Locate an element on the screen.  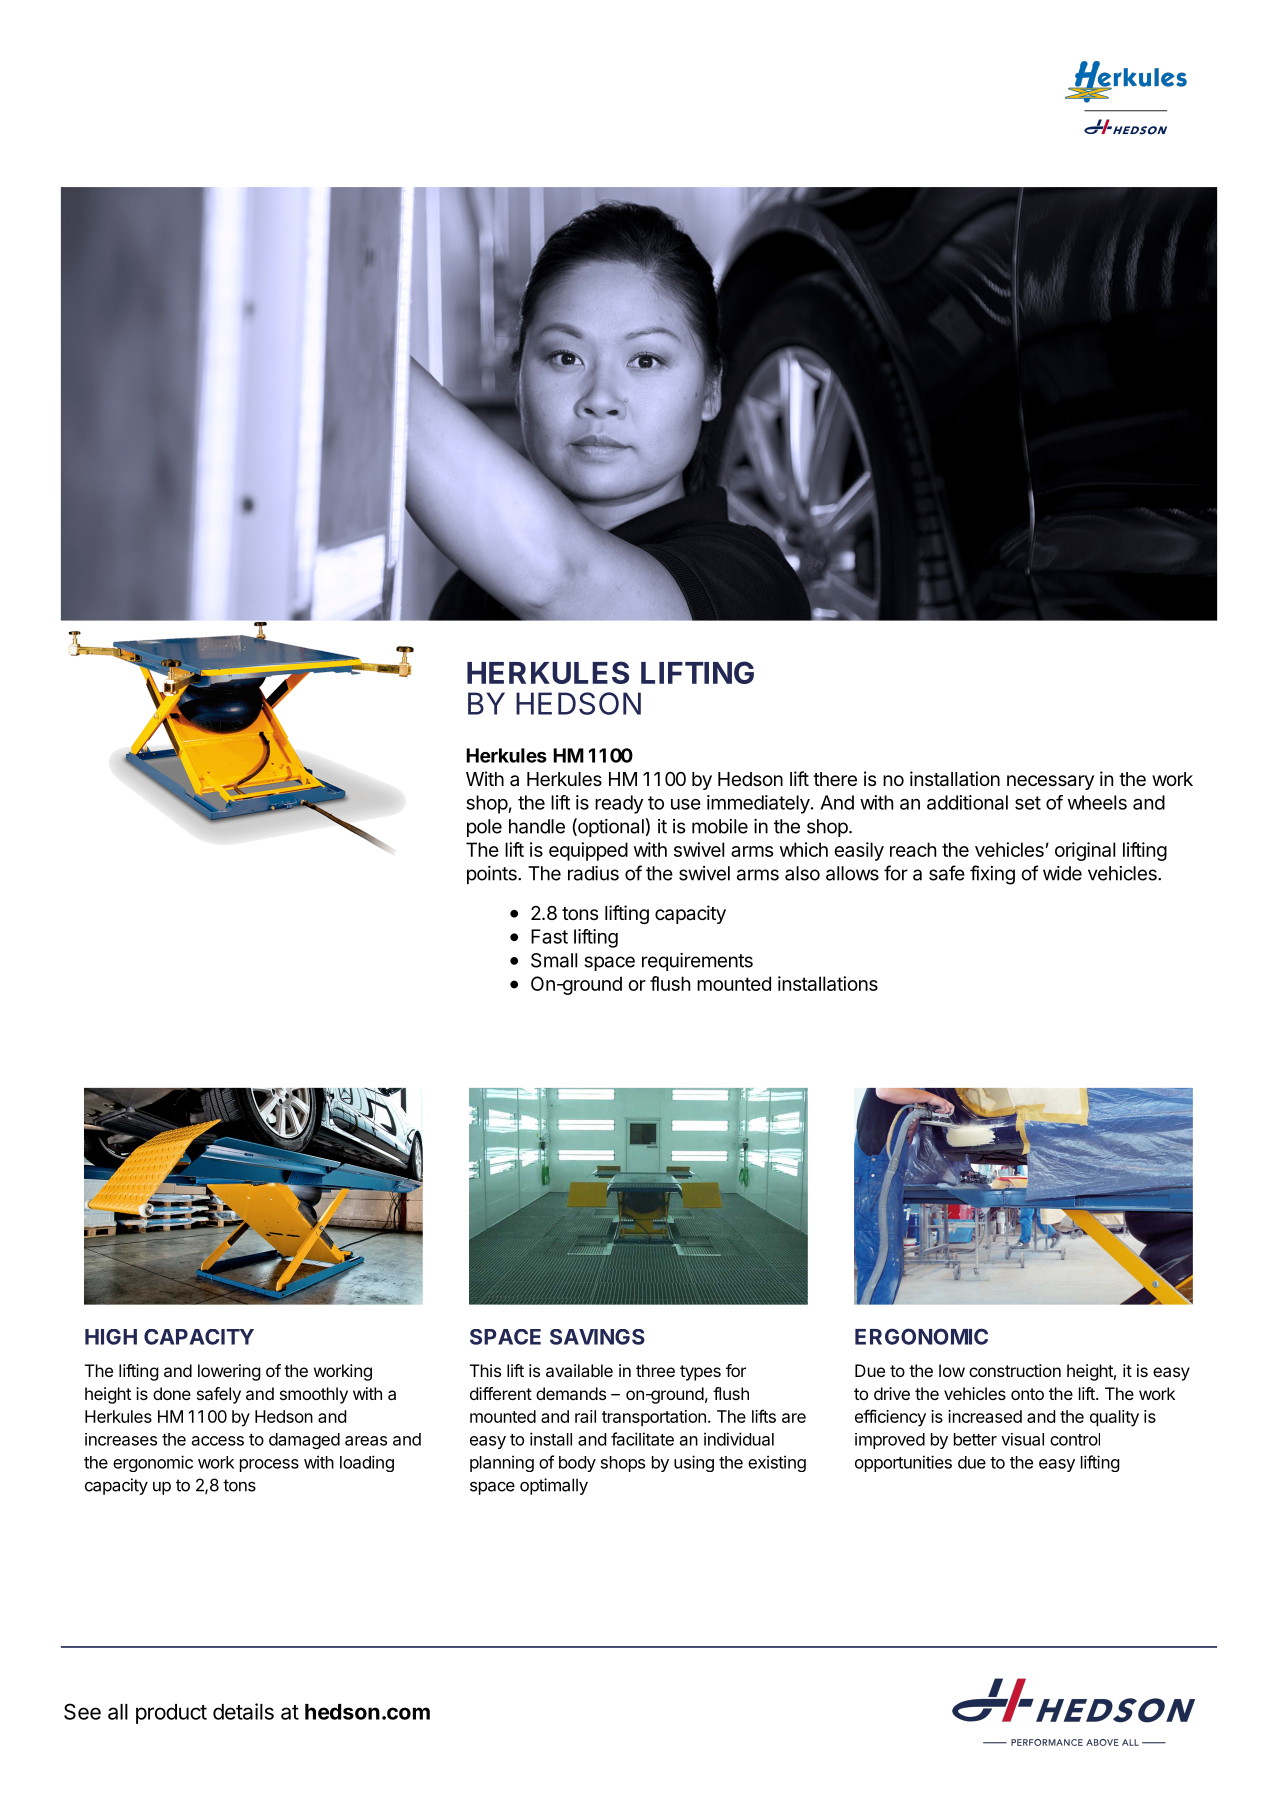
product is located at coordinates (171, 1714).
